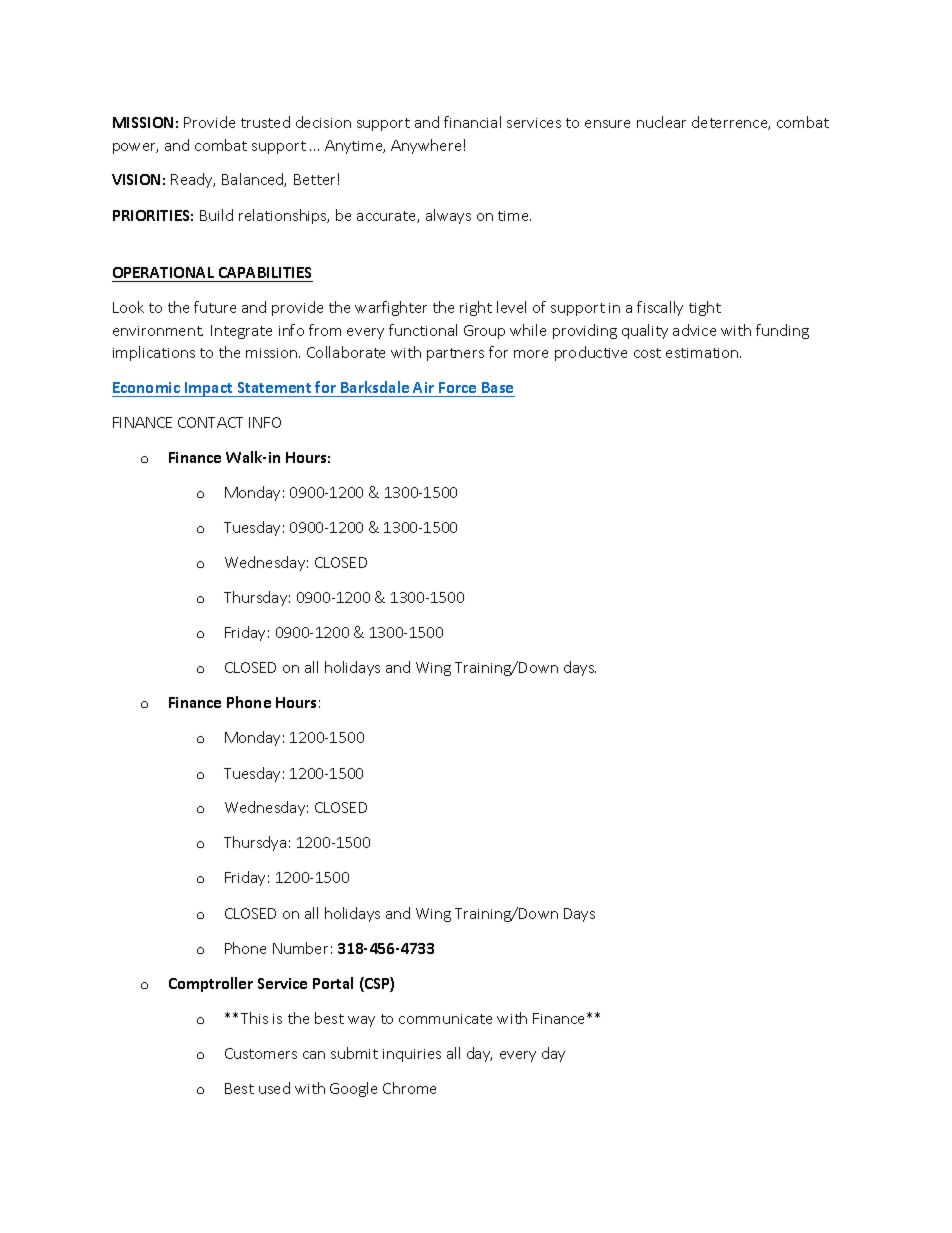  I want to click on Ready, so click(193, 180).
